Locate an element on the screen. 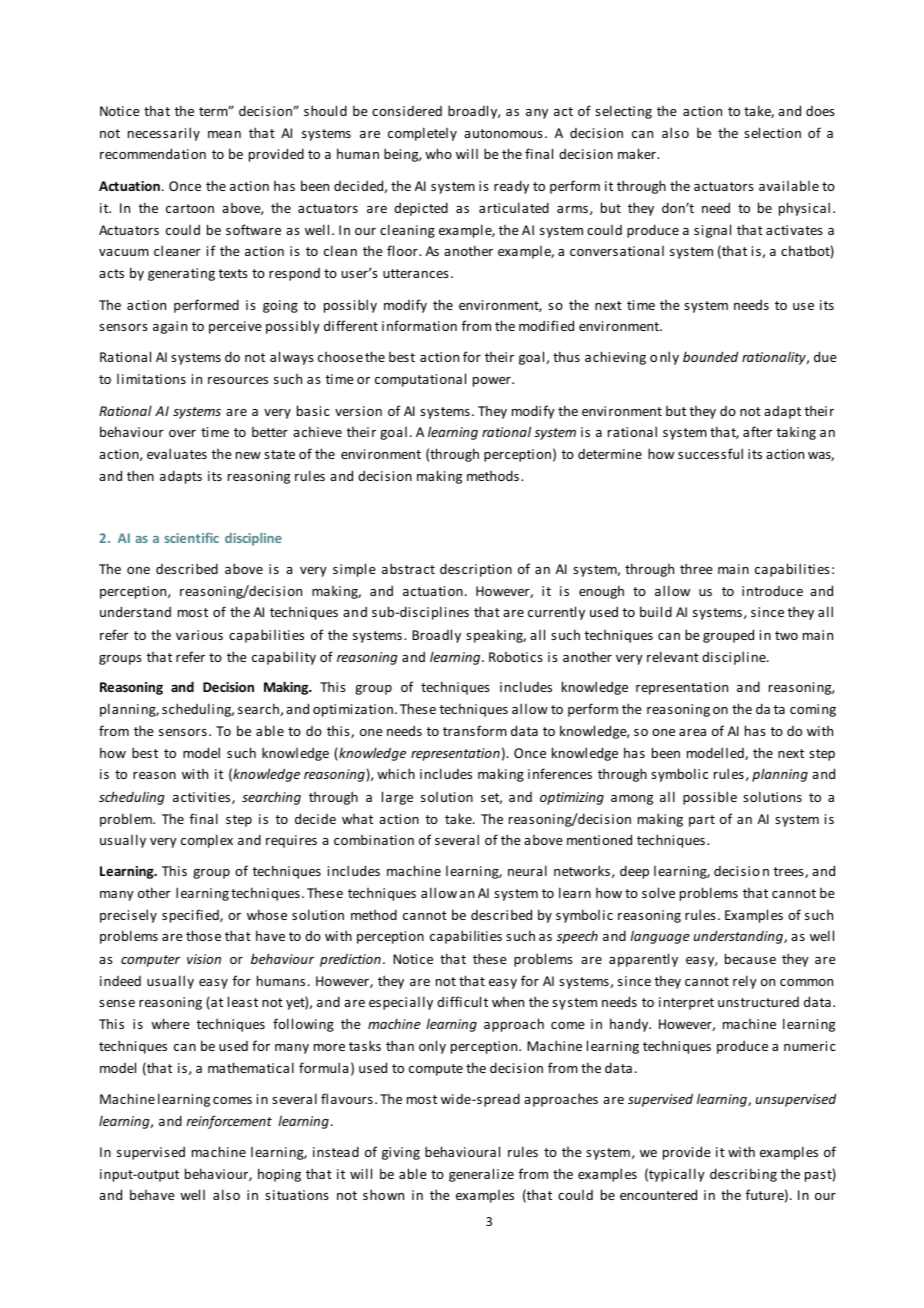  neural is located at coordinates (527, 870).
